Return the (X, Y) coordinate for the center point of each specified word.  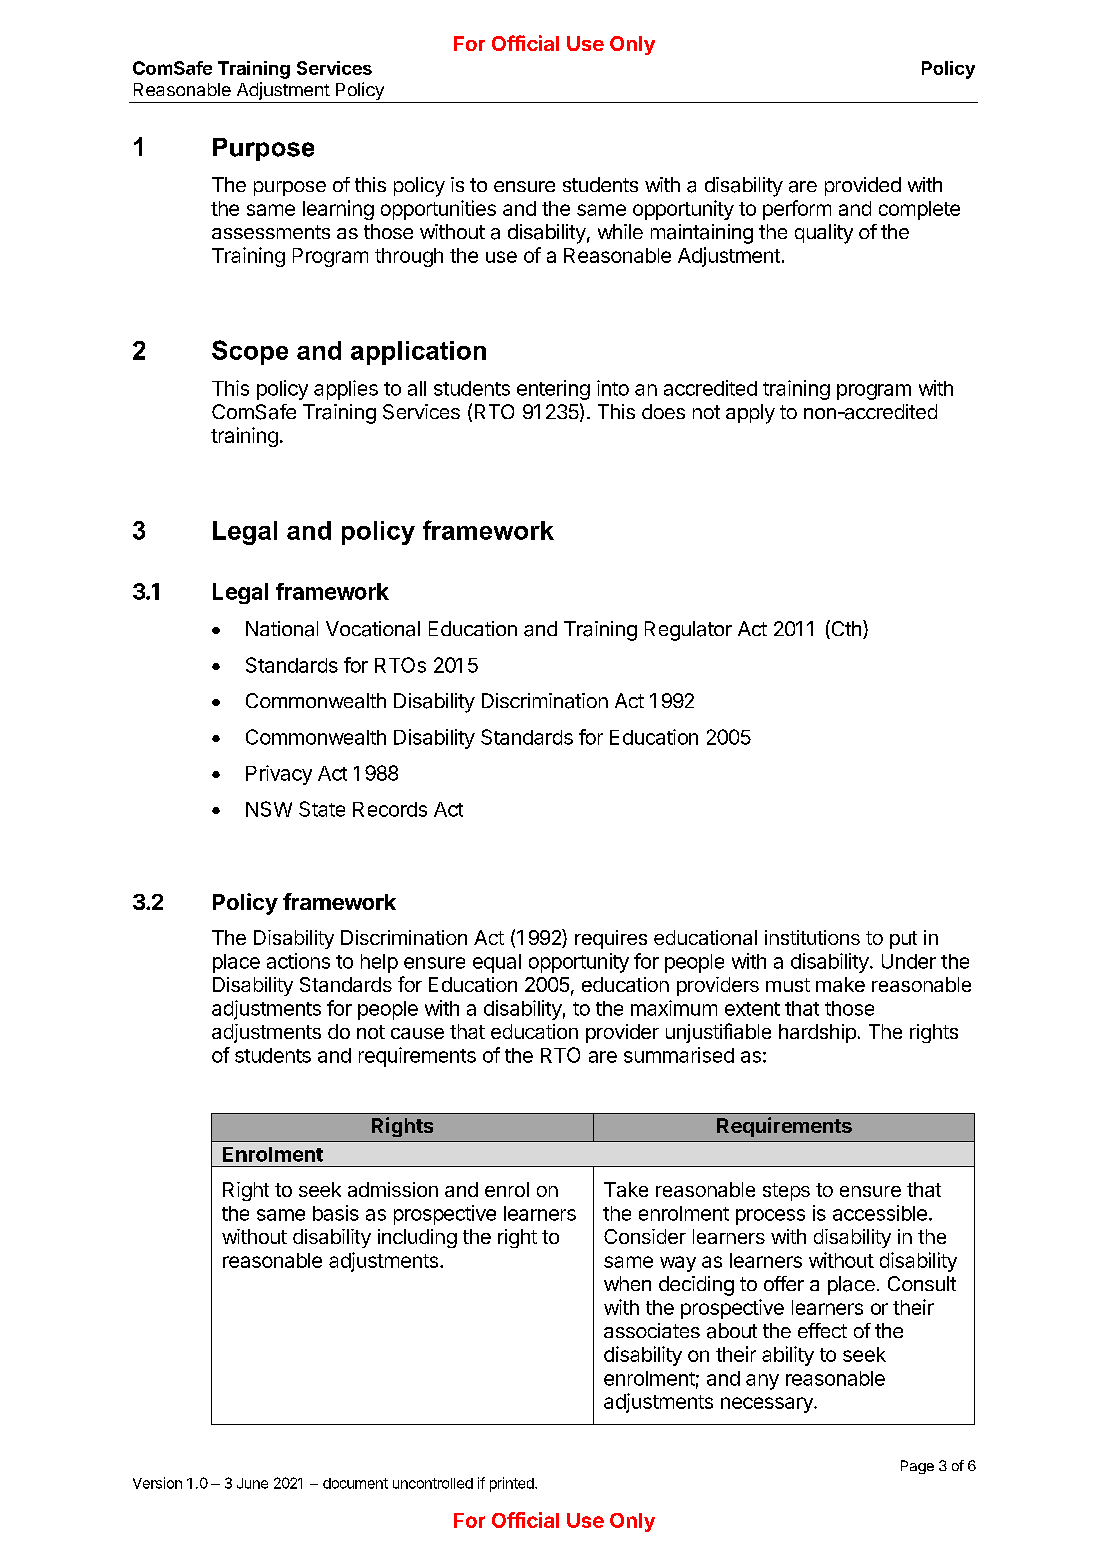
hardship (817, 1033)
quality (824, 234)
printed (513, 1484)
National (282, 629)
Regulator (688, 631)
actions (298, 961)
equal (497, 963)
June (252, 1483)
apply (750, 414)
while (620, 231)
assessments (271, 232)
